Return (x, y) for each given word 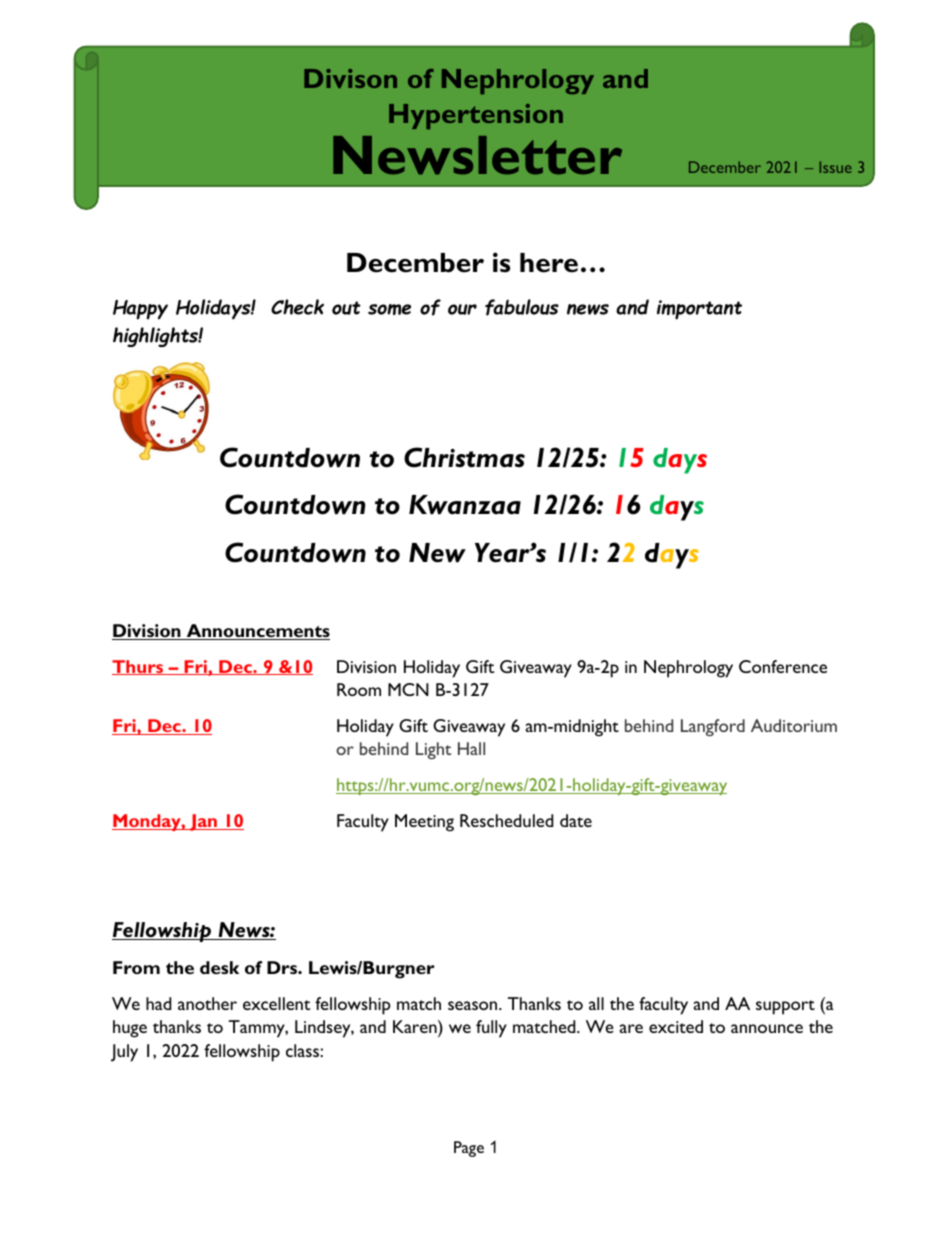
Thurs (139, 667)
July (124, 1053)
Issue (836, 167)
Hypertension (476, 116)
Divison (350, 78)
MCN (408, 689)
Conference (783, 666)
